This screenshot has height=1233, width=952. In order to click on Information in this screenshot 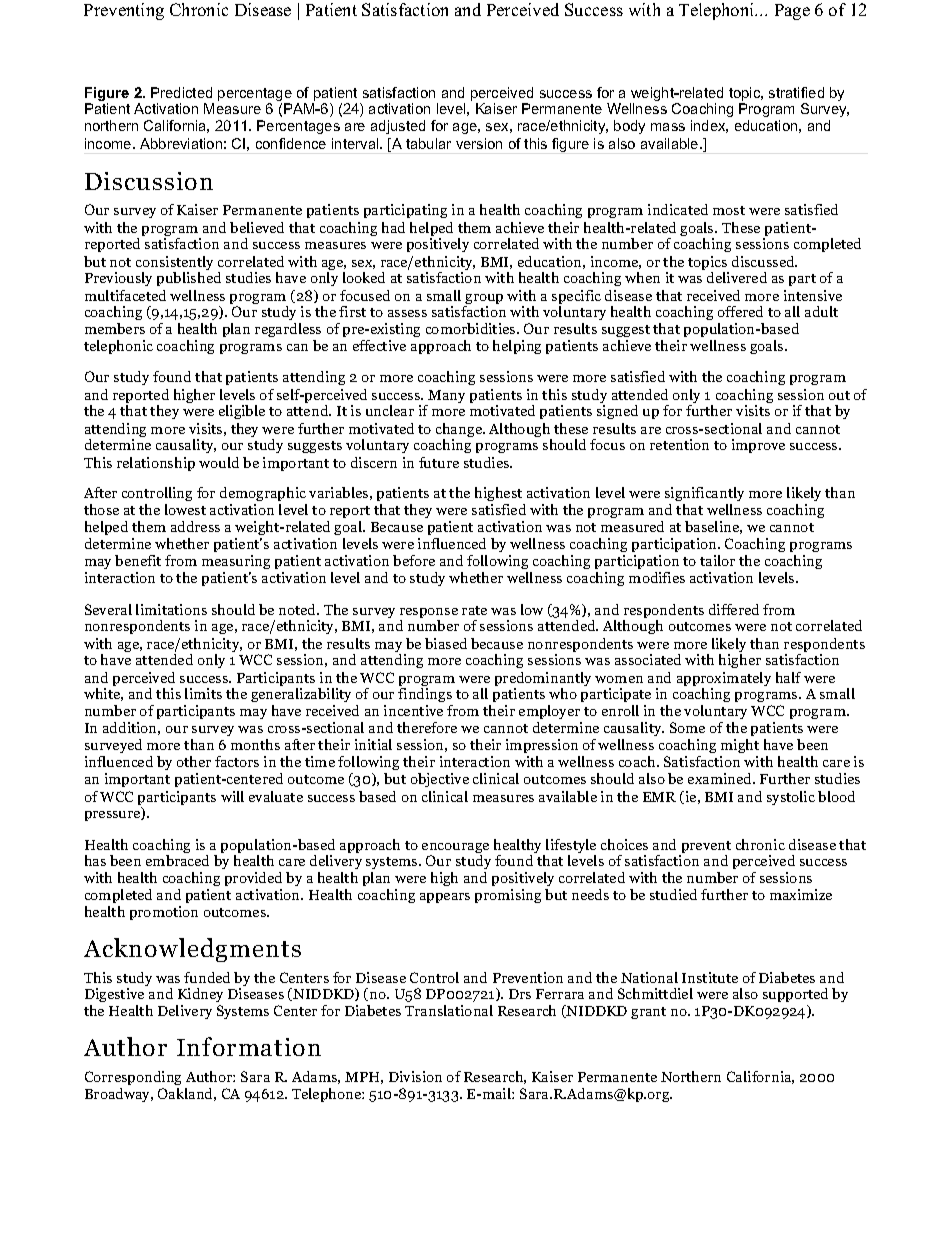, I will do `click(249, 1046)`.
